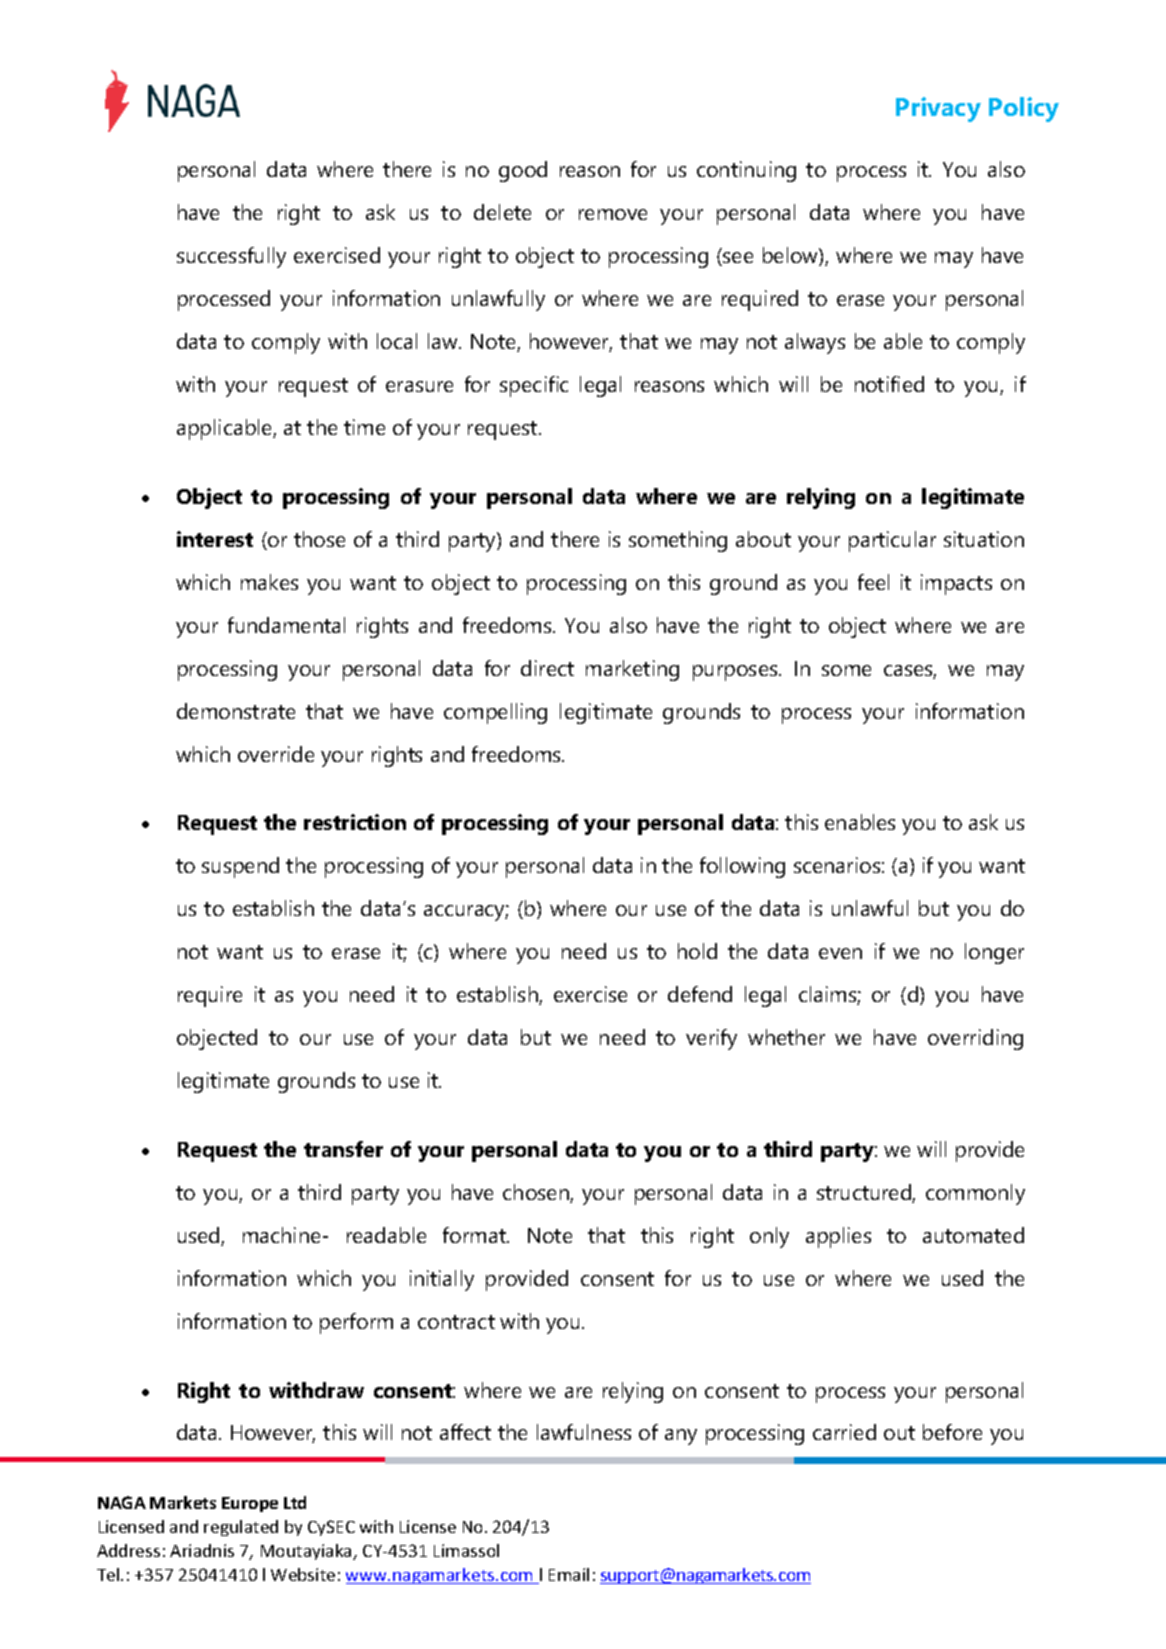 This image has height=1649, width=1166. I want to click on Privacy, so click(938, 109).
